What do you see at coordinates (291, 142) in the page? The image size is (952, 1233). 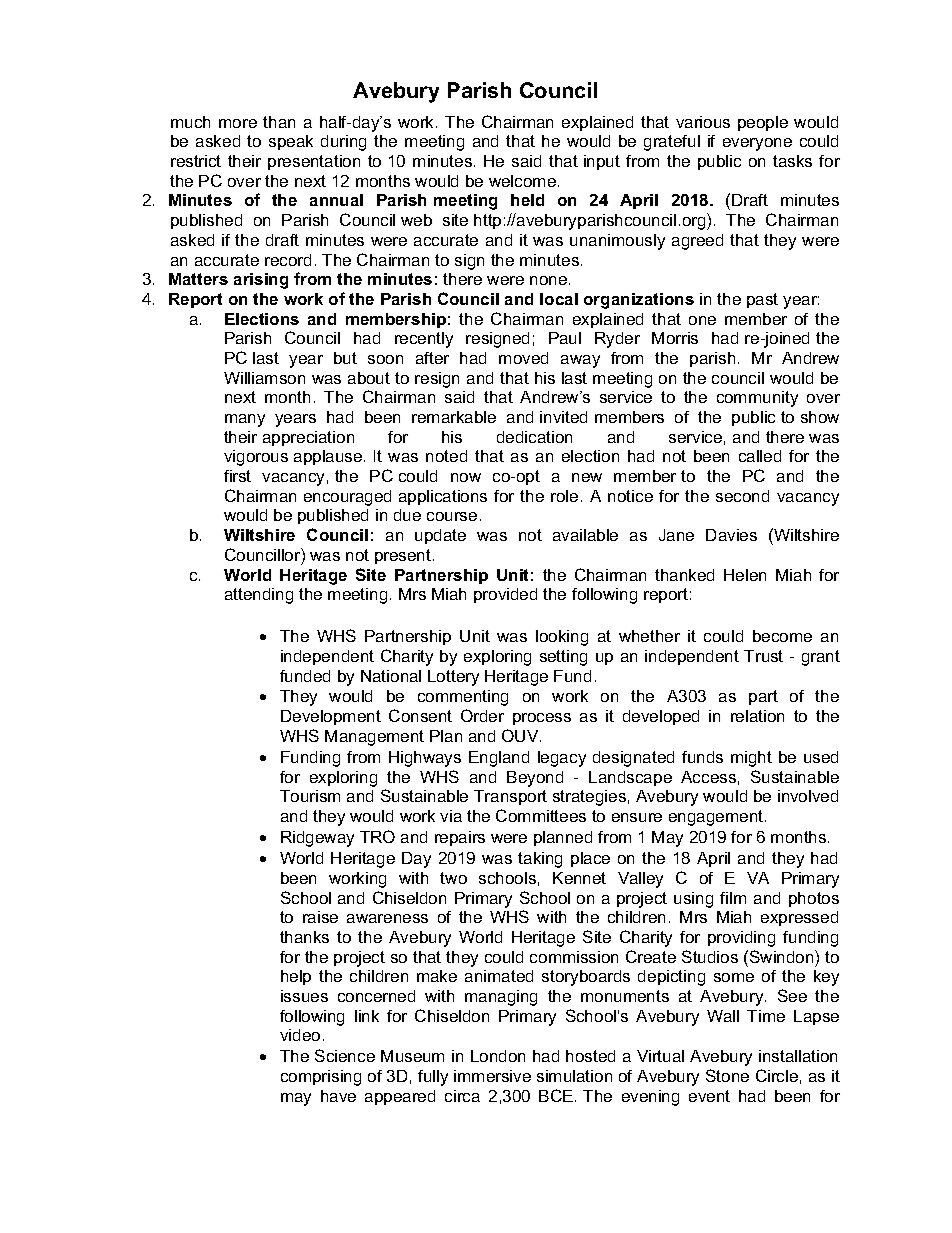 I see `speak` at bounding box center [291, 142].
